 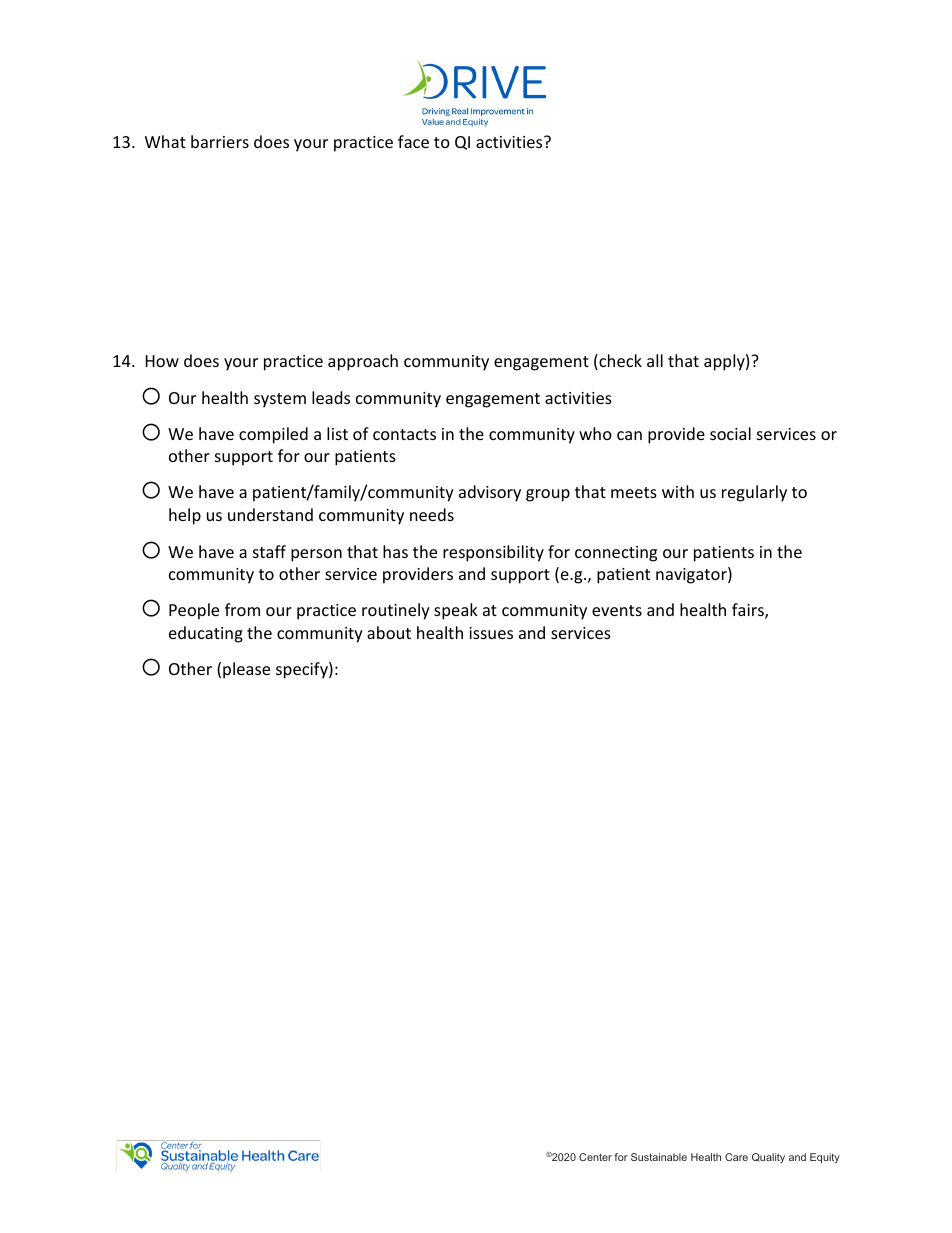 What do you see at coordinates (659, 1157) in the screenshot?
I see `Sustainable` at bounding box center [659, 1157].
